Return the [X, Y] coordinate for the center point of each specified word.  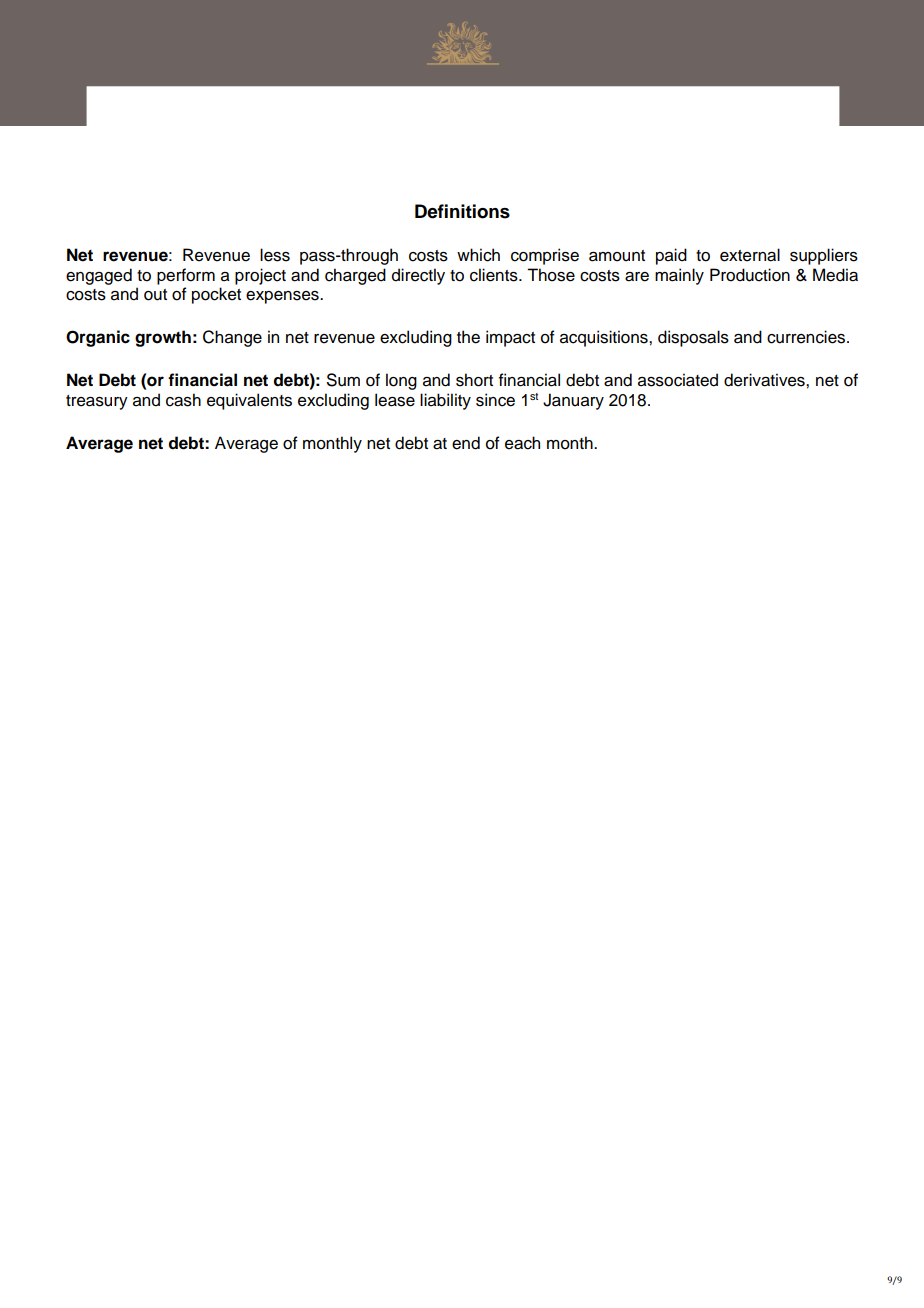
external [750, 255]
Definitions [462, 211]
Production [750, 275]
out [155, 295]
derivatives [765, 380]
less [275, 255]
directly [418, 276]
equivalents [249, 401]
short [474, 380]
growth [163, 338]
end [466, 443]
